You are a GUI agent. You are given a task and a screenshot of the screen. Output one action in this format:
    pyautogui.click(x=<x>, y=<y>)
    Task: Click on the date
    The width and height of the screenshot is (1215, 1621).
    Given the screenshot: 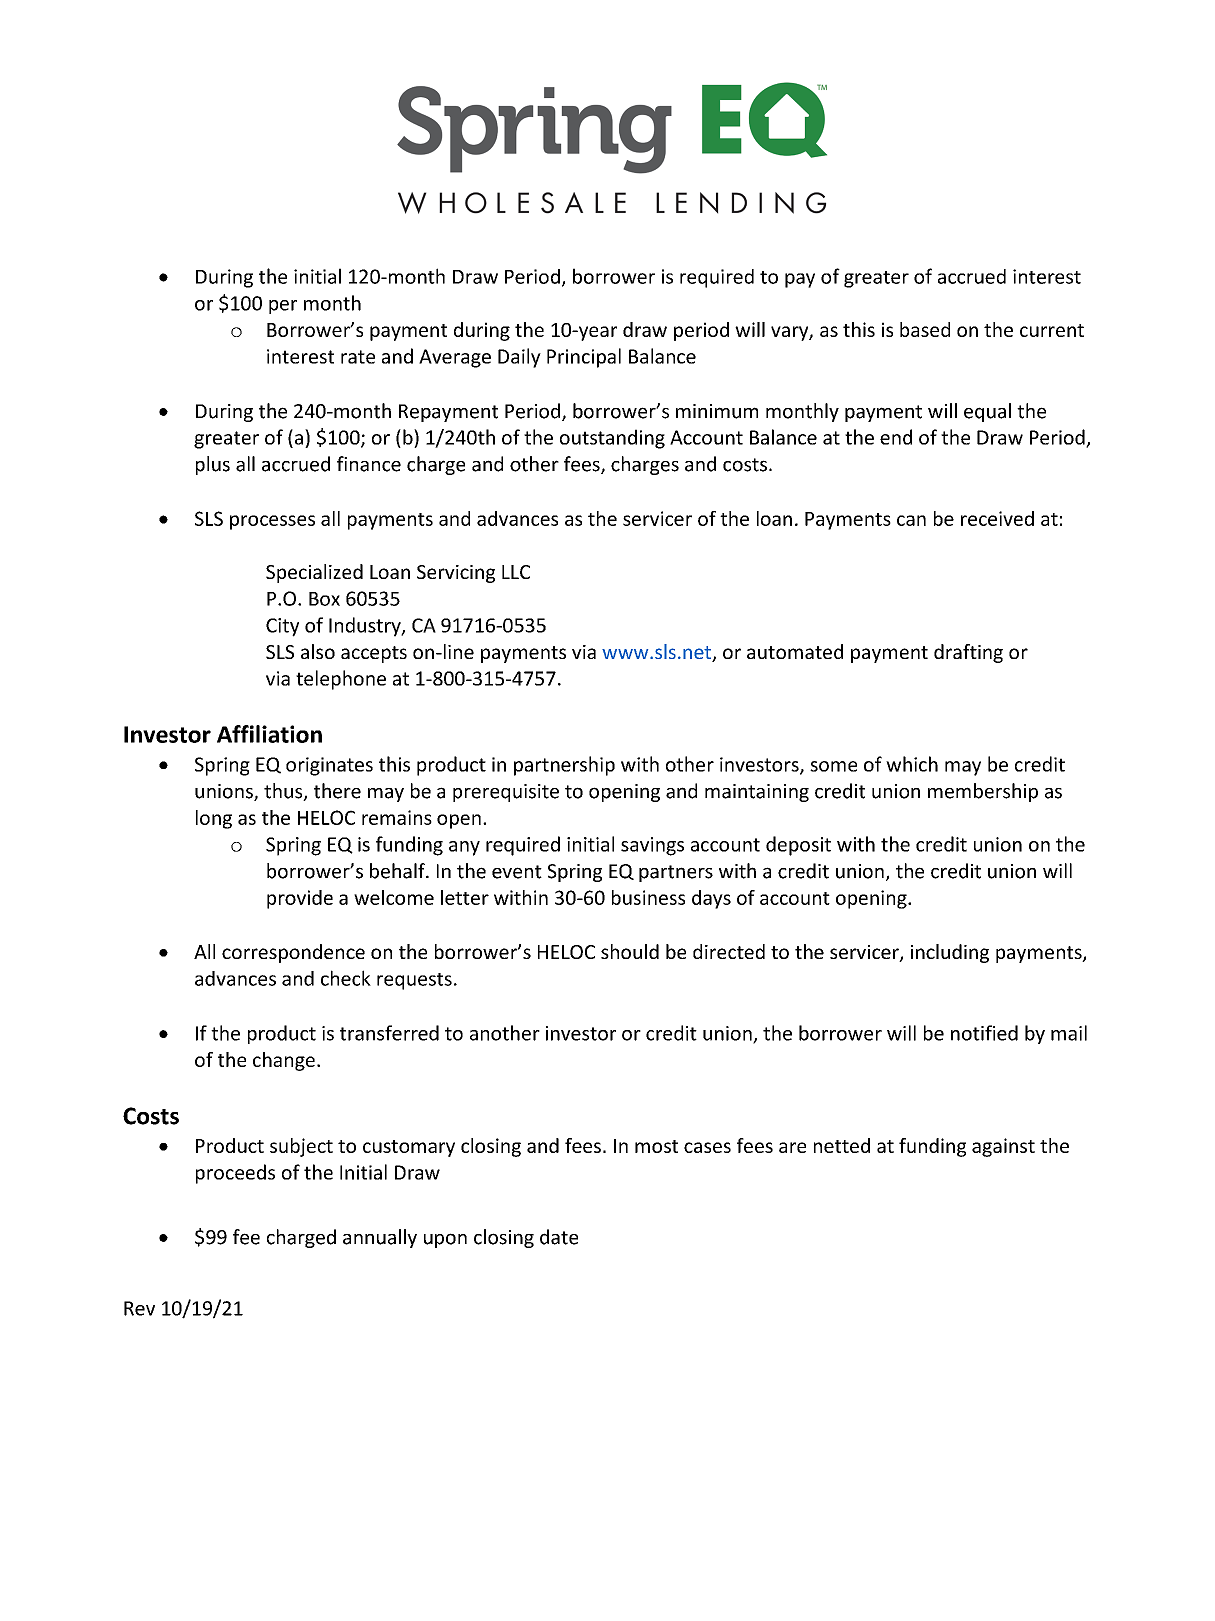 What is the action you would take?
    pyautogui.click(x=559, y=1237)
